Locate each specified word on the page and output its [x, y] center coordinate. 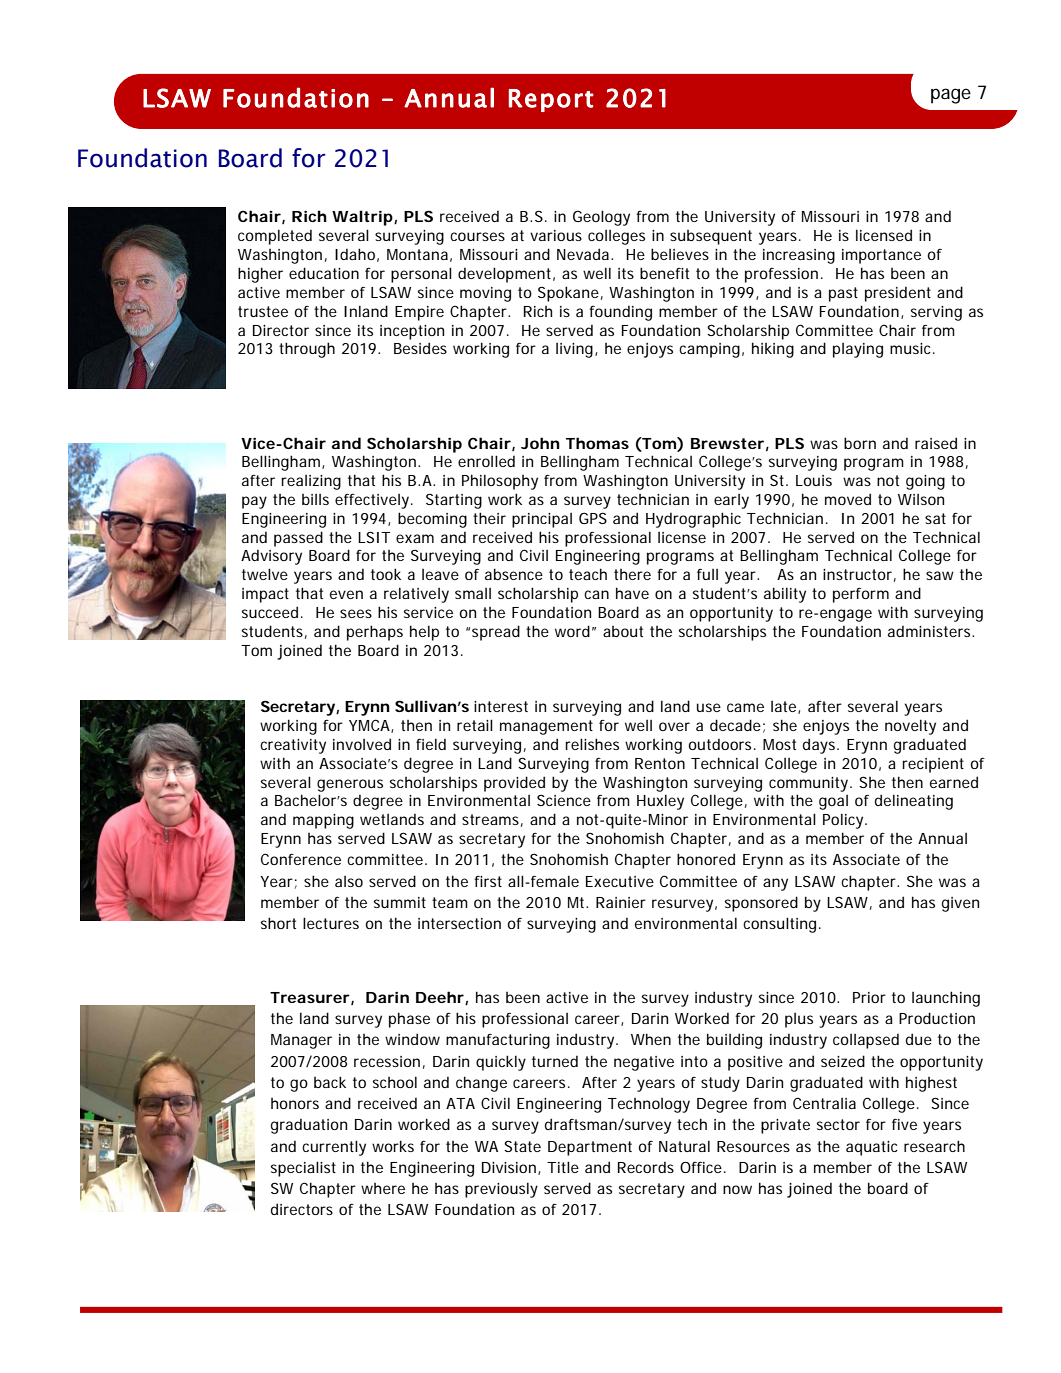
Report [551, 100]
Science [564, 800]
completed [275, 237]
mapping [323, 821]
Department [590, 1148]
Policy [844, 821]
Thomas [597, 443]
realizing [311, 482]
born [860, 443]
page [951, 96]
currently [334, 1148]
